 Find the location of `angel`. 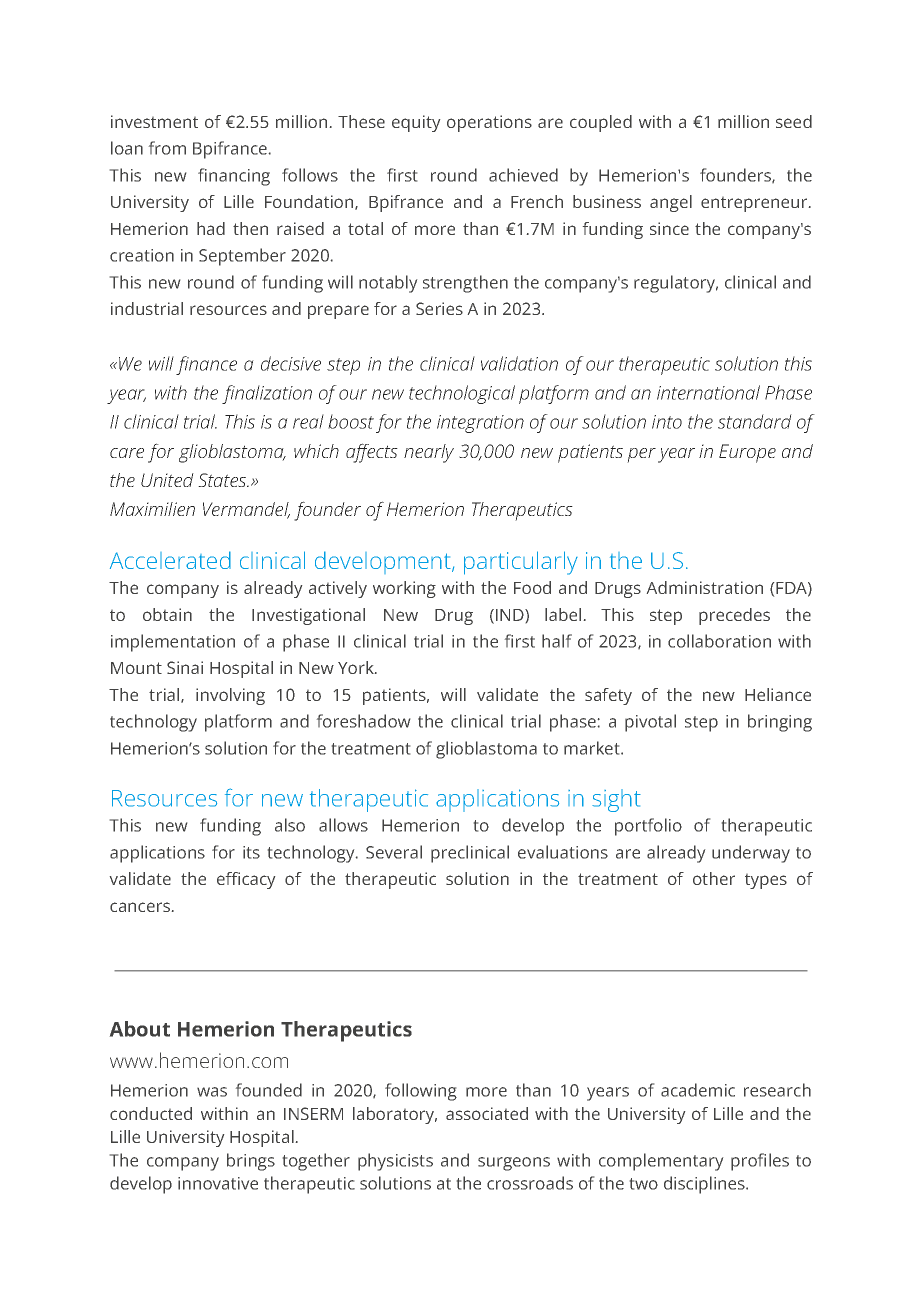

angel is located at coordinates (671, 203).
